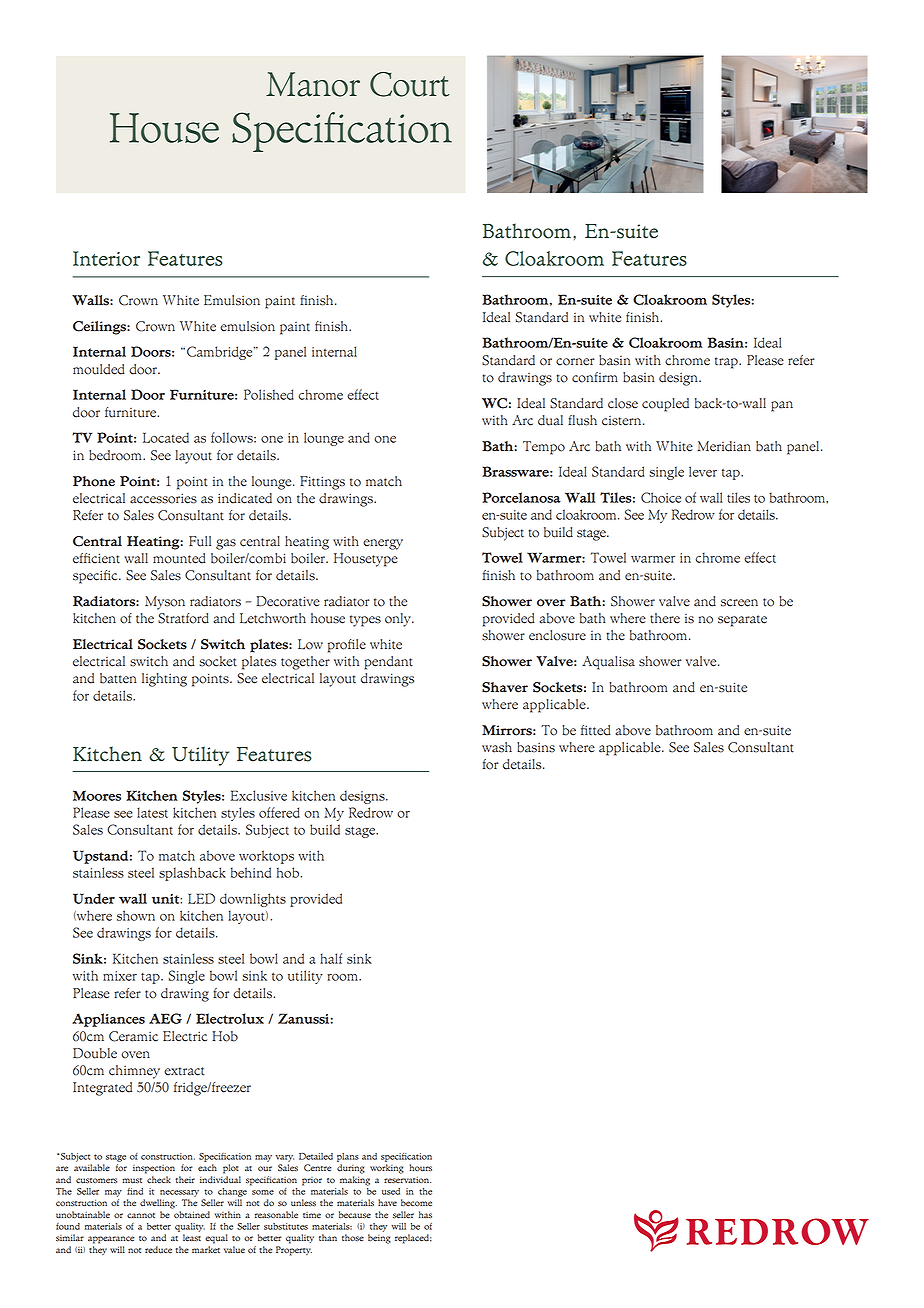 Image resolution: width=924 pixels, height=1308 pixels. I want to click on cannot, so click(141, 1215).
